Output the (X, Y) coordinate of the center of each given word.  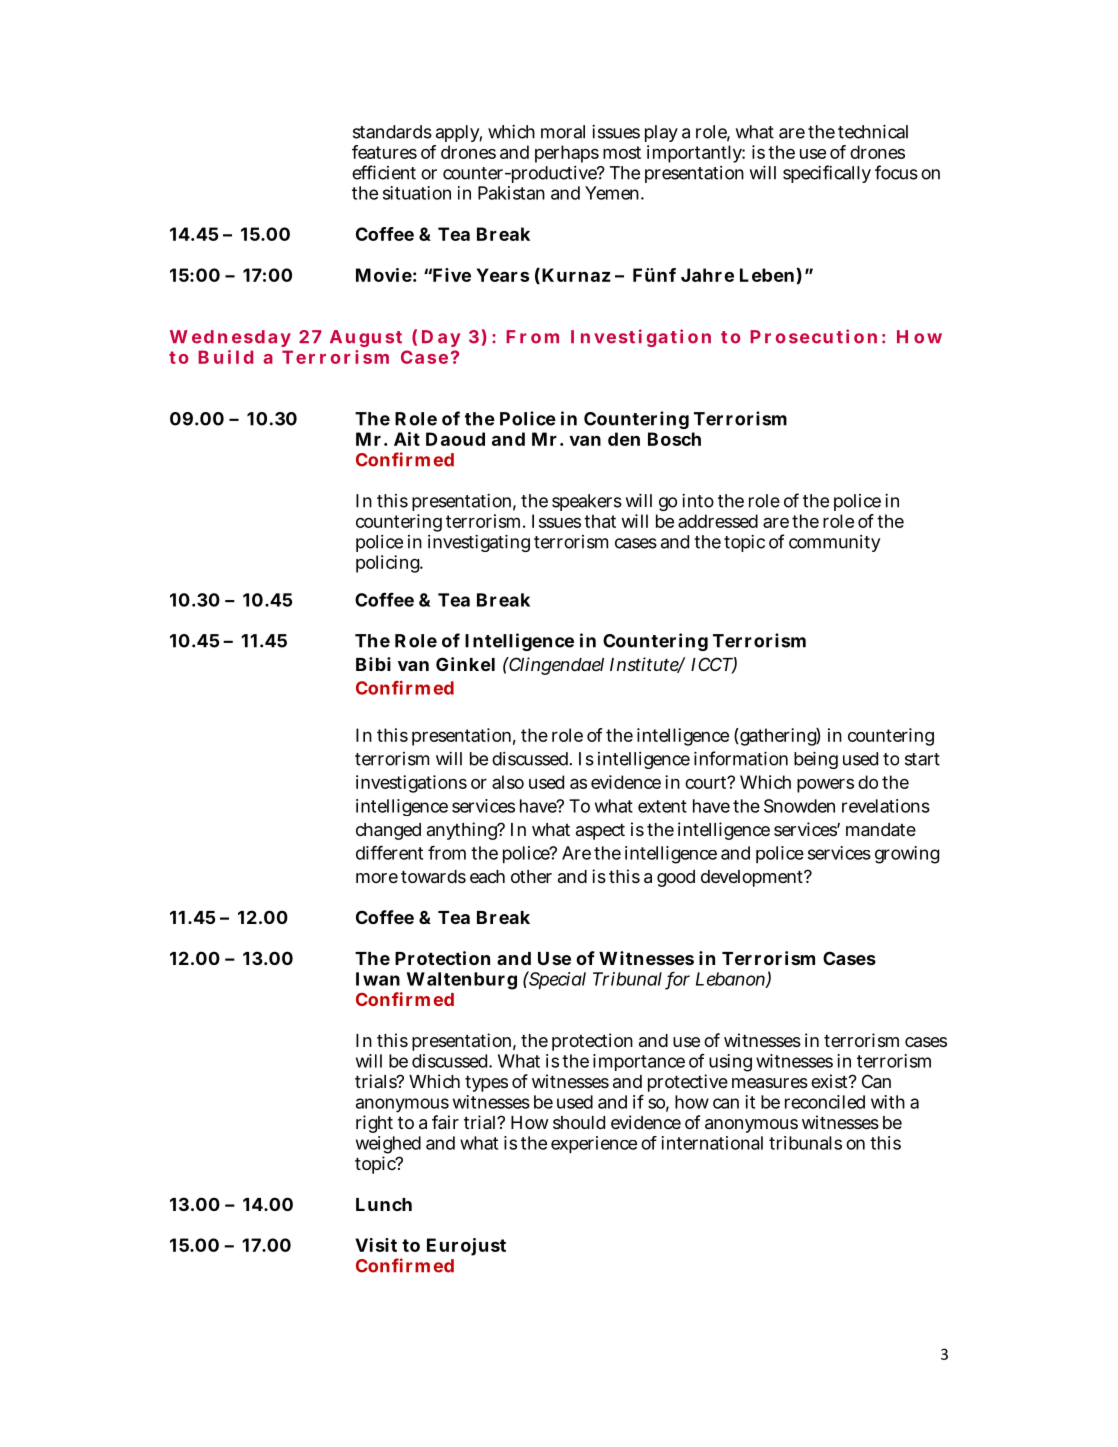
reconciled (825, 1102)
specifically (827, 174)
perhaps (567, 154)
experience (594, 1144)
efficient (384, 172)
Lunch (384, 1204)
